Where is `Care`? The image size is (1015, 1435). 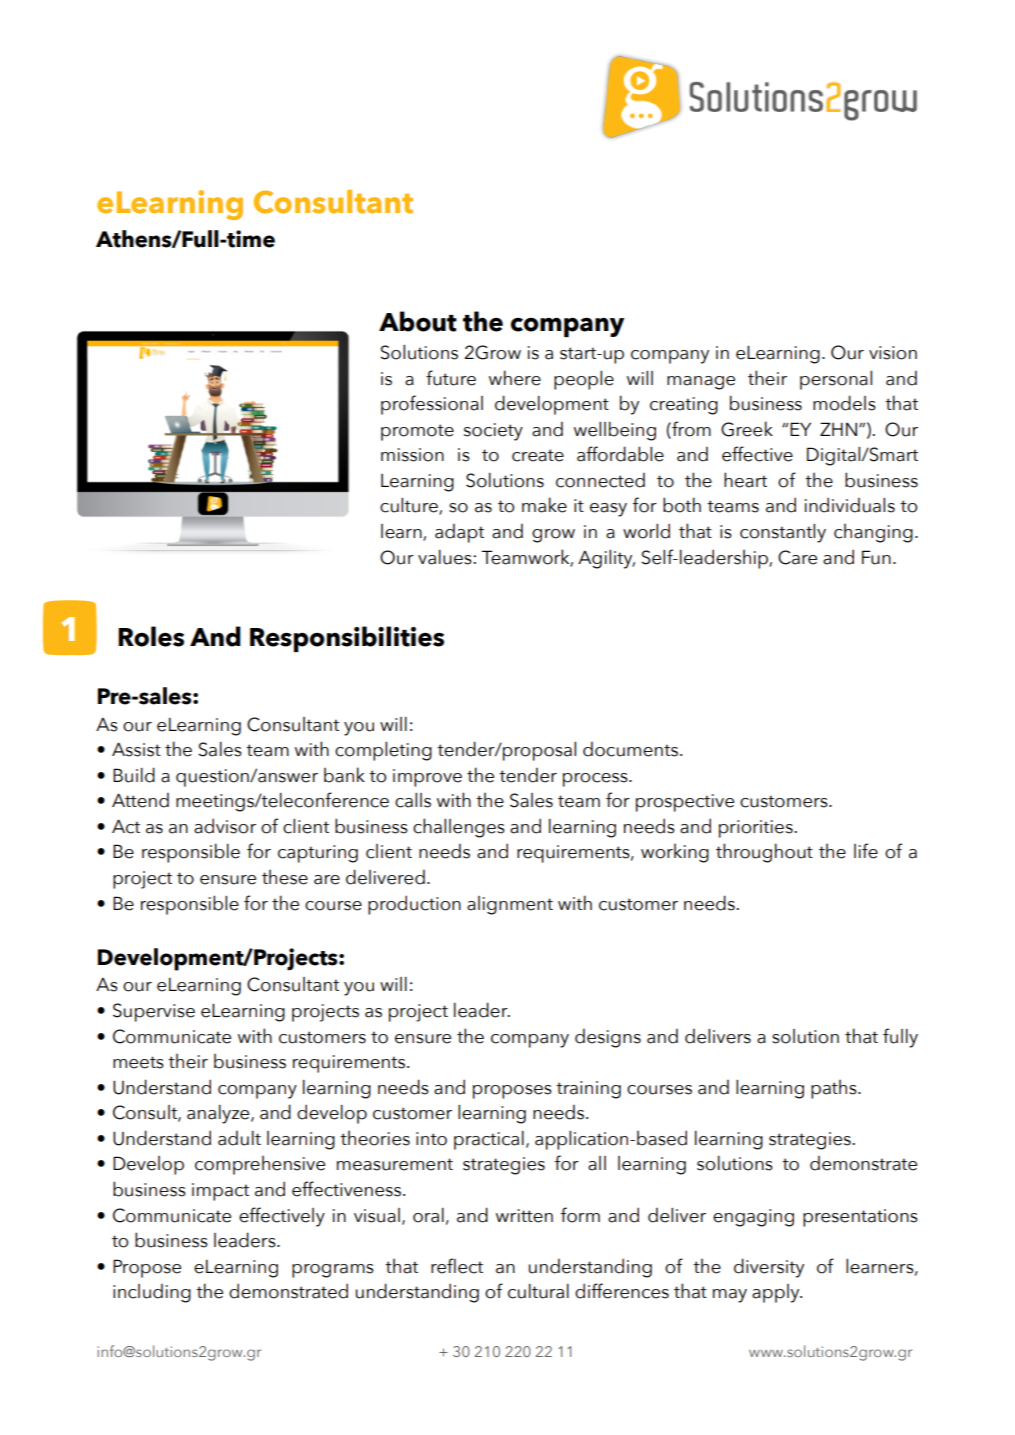
Care is located at coordinates (797, 557).
